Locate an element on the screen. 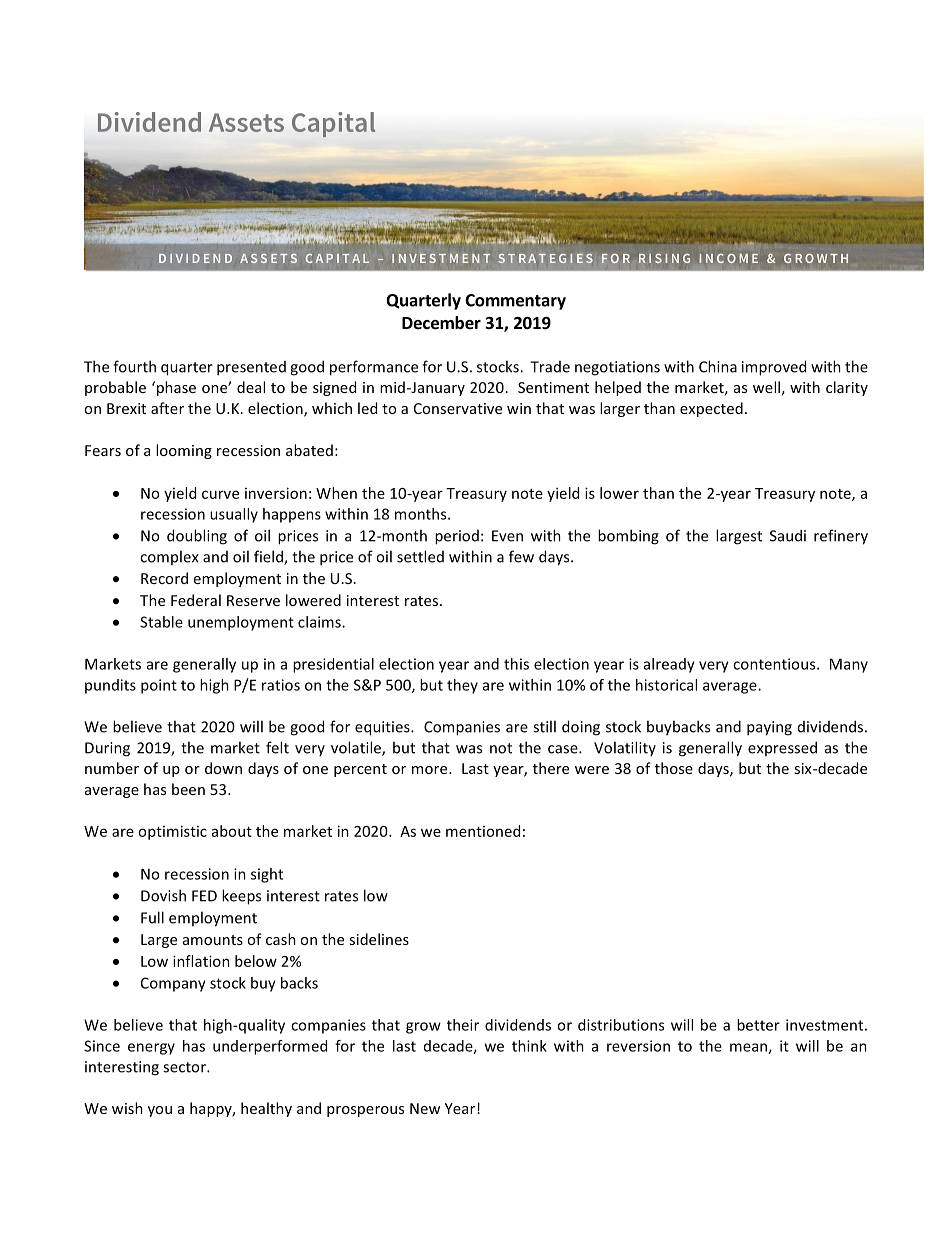  December is located at coordinates (441, 323).
